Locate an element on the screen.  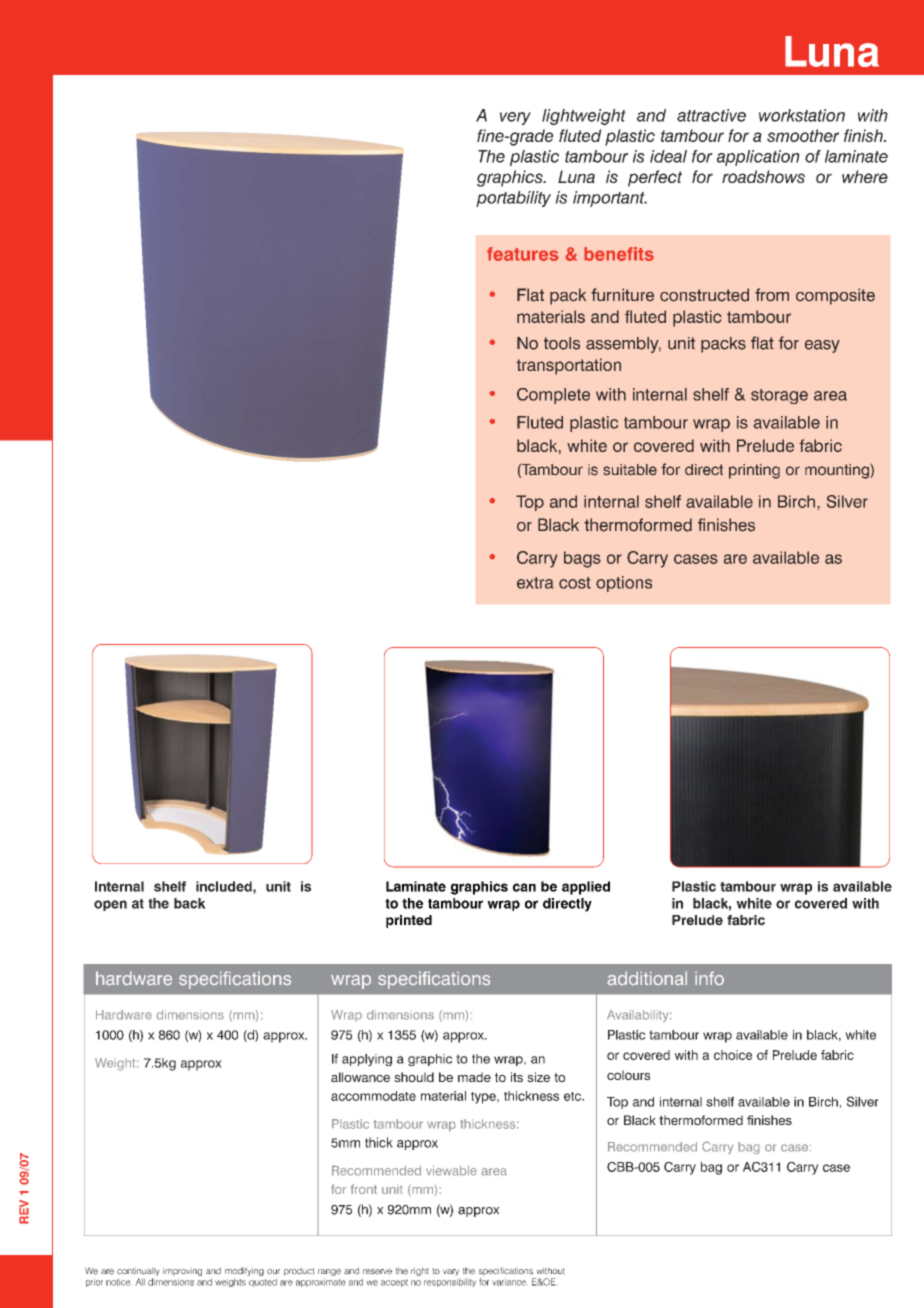
very is located at coordinates (515, 118).
